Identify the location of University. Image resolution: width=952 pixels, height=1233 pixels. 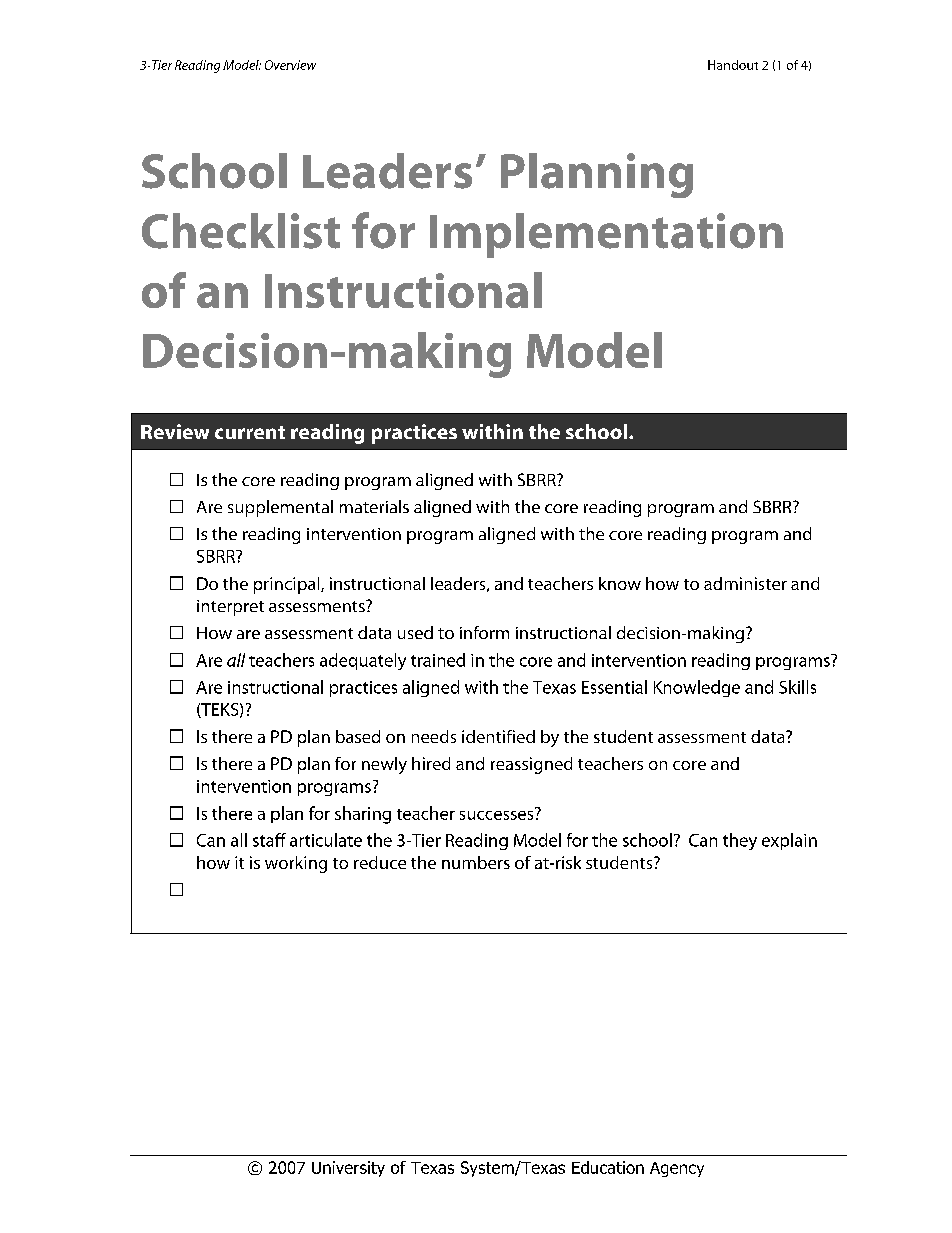
(348, 1169).
